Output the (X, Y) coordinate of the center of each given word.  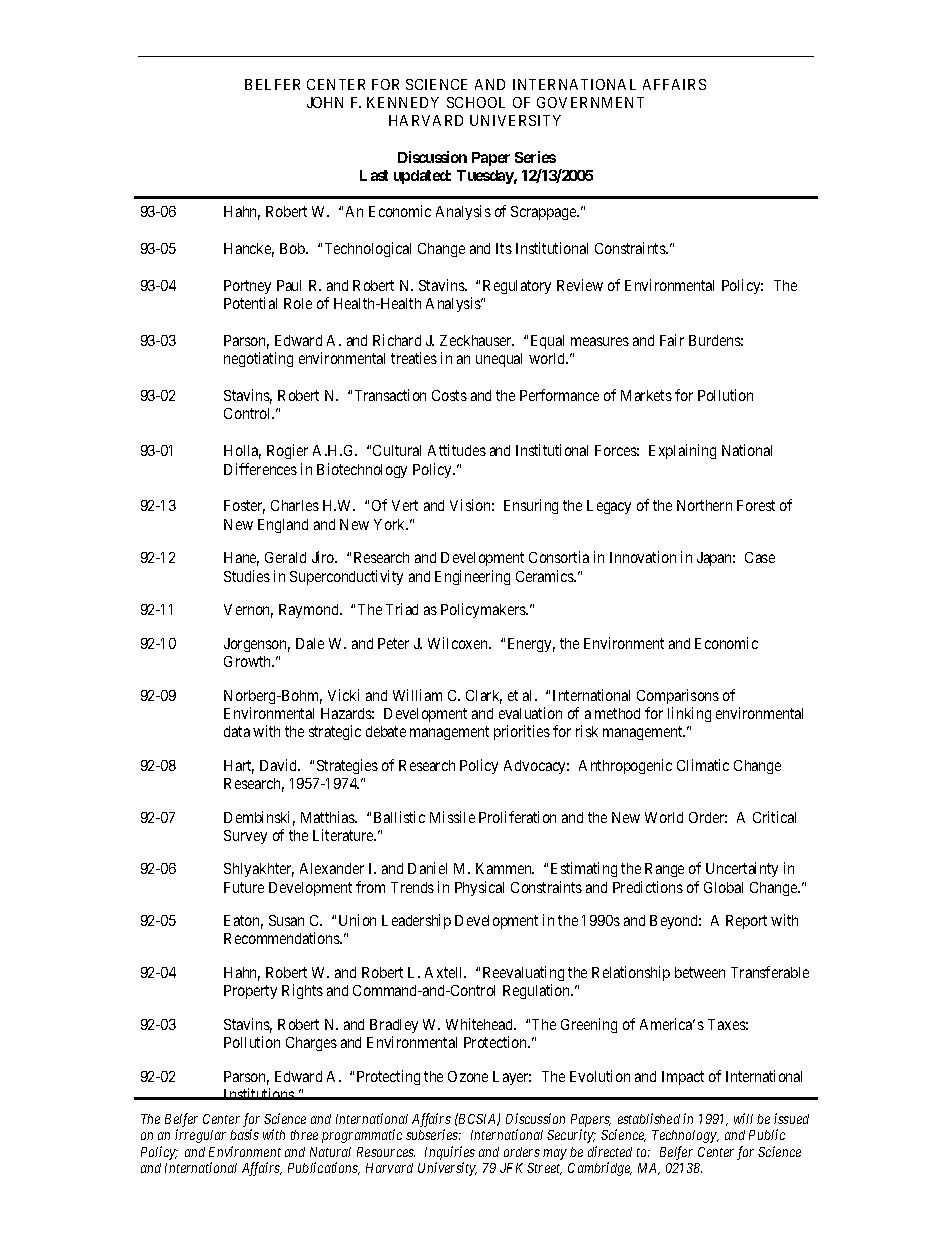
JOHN (325, 102)
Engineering (472, 577)
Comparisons (678, 696)
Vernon (248, 611)
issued (791, 1118)
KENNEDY (403, 102)
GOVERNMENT (590, 102)
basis (244, 1134)
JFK (511, 1168)
